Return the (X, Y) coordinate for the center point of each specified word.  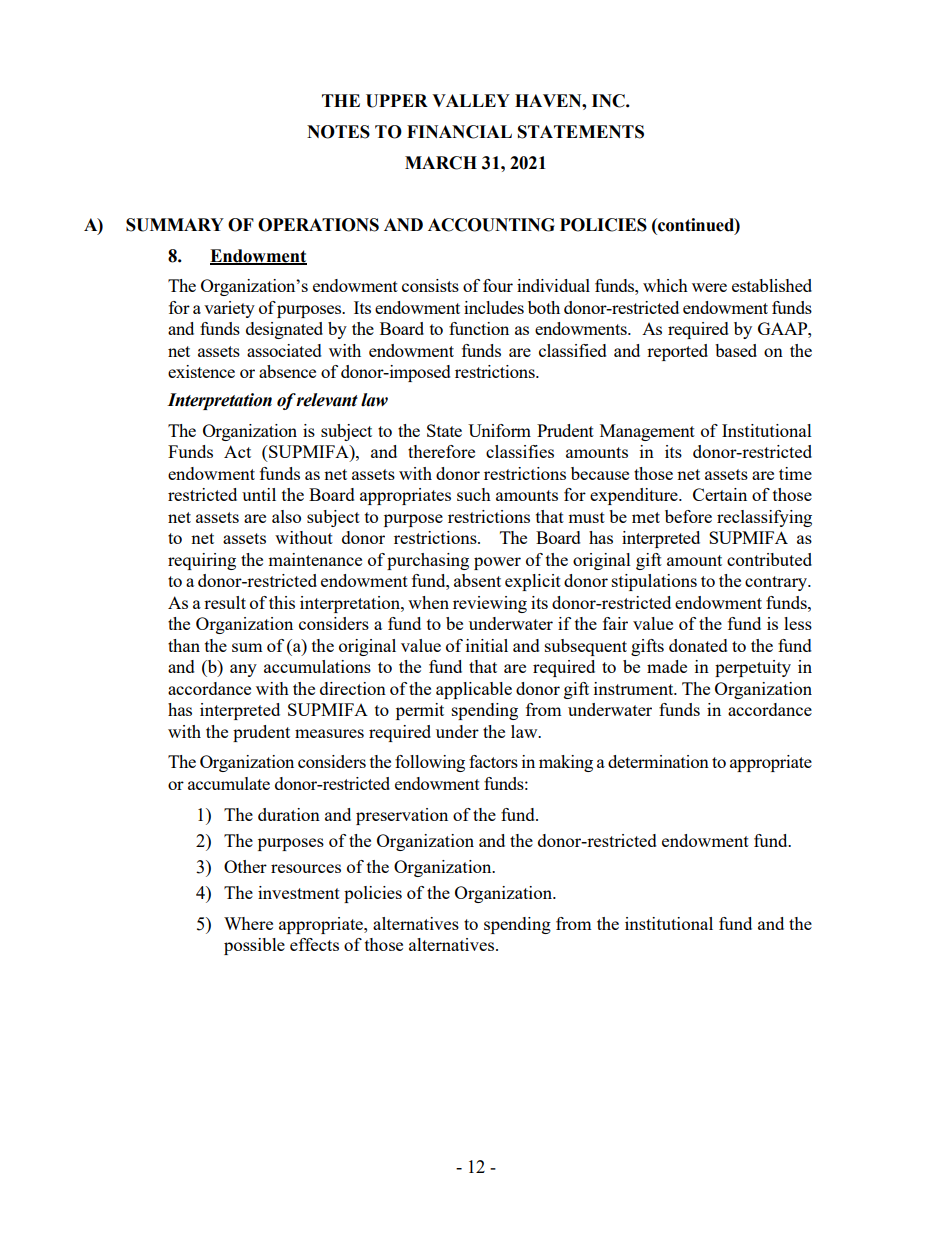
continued (696, 225)
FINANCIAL (459, 132)
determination (658, 761)
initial (487, 645)
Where (248, 923)
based (736, 350)
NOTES (338, 132)
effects (314, 944)
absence (287, 371)
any (243, 670)
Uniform (499, 430)
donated (698, 645)
